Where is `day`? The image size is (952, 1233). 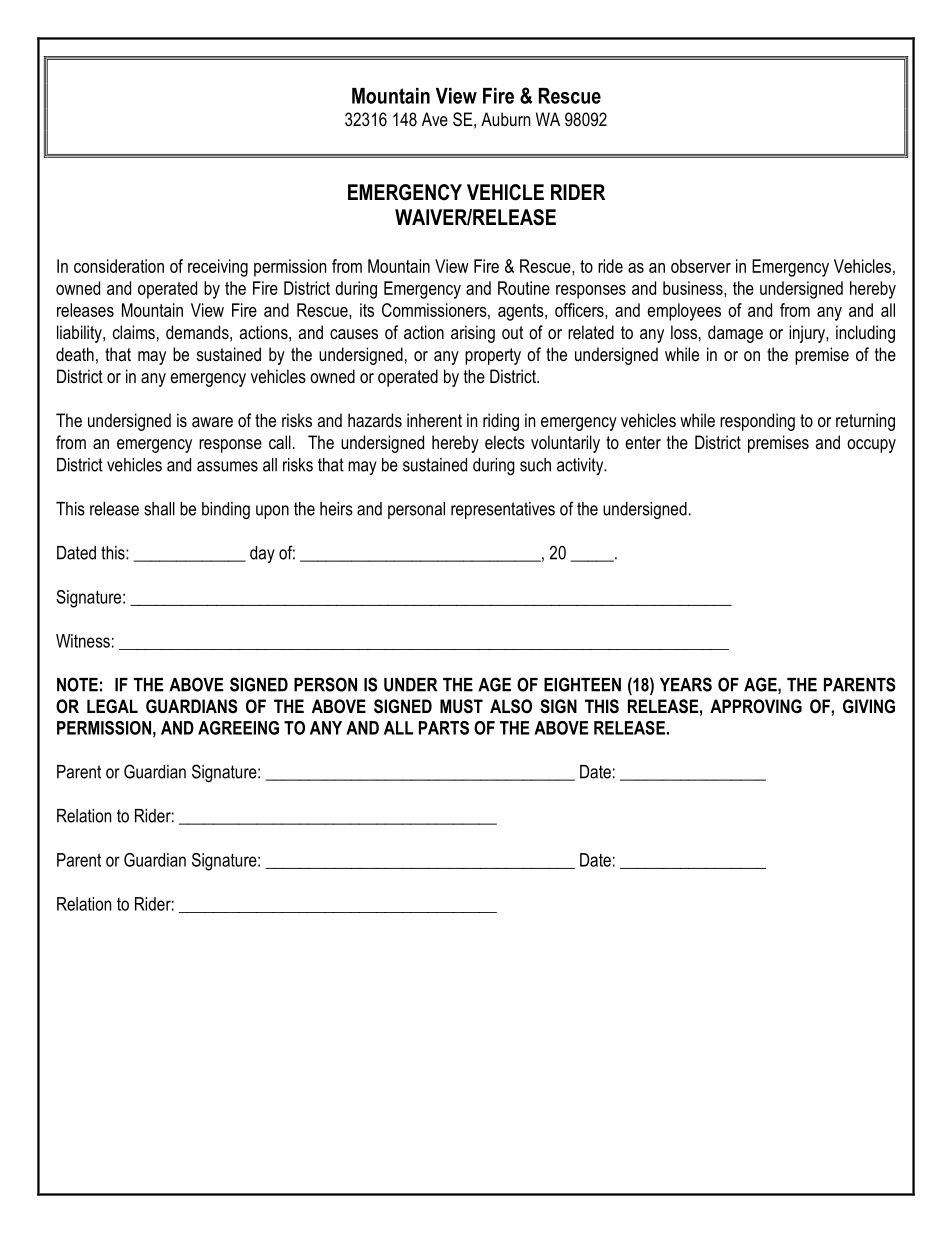
day is located at coordinates (262, 554).
